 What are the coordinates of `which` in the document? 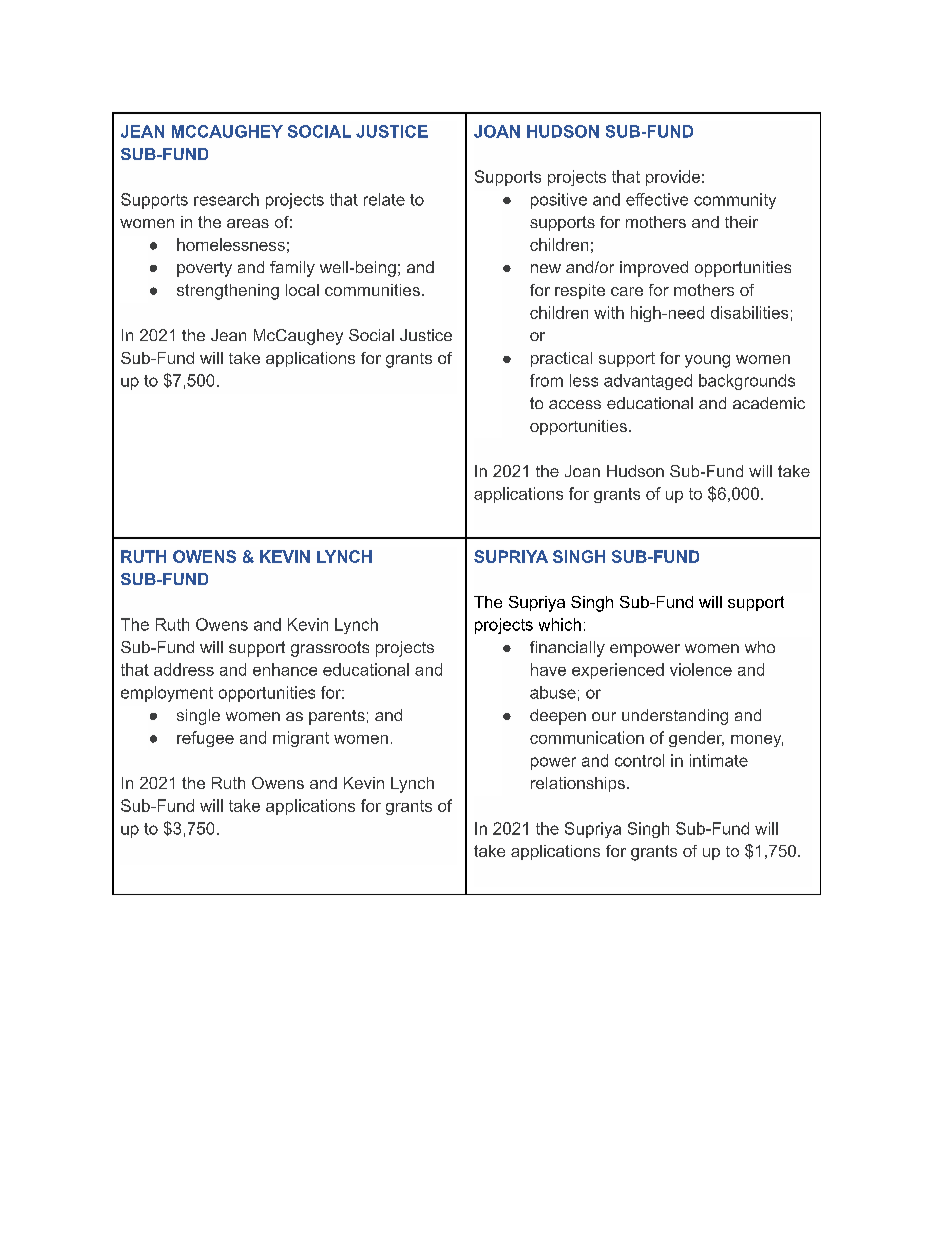 It's located at (560, 624).
